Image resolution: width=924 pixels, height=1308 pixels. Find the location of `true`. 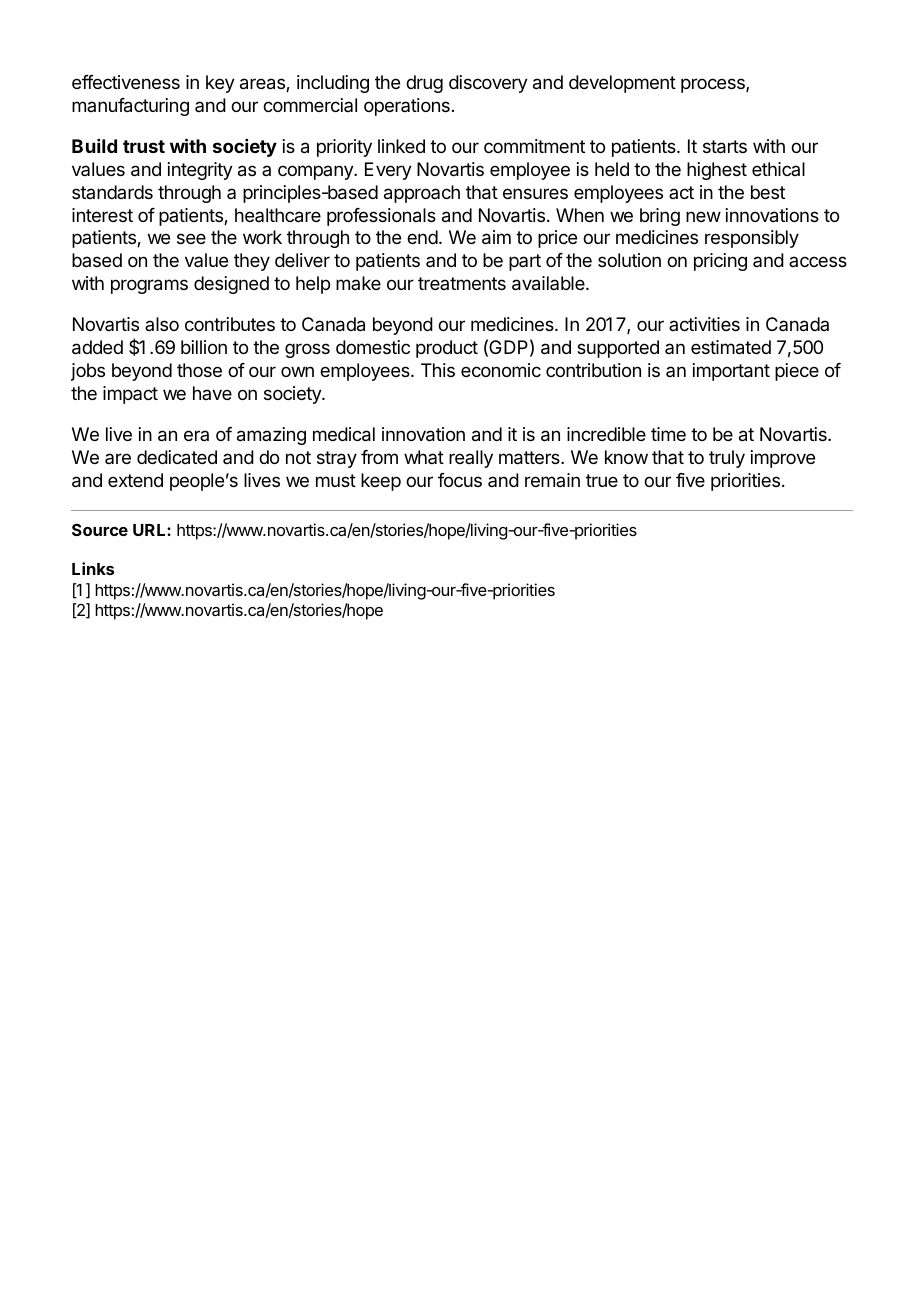

true is located at coordinates (602, 480).
